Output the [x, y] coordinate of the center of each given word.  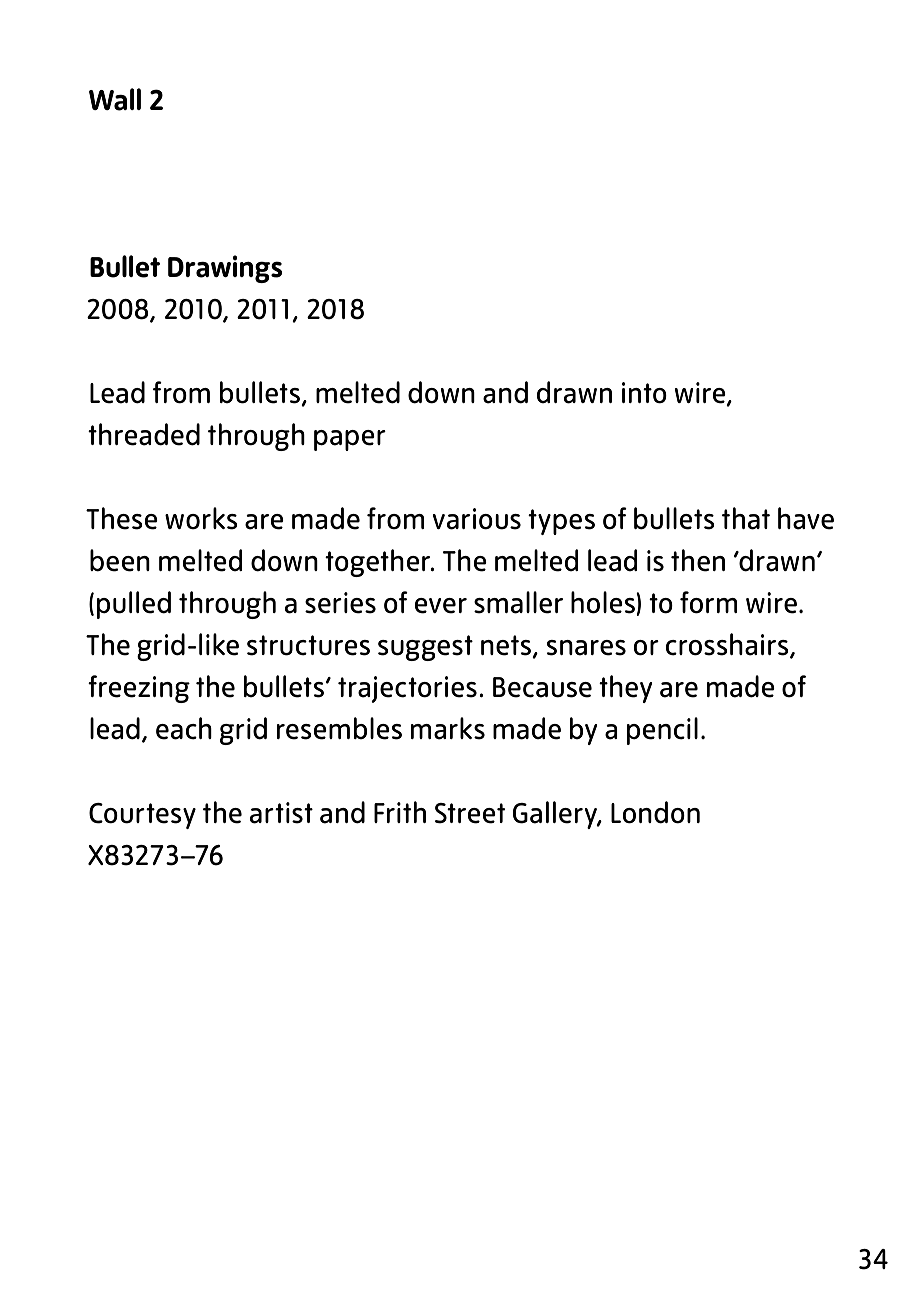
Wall [115, 99]
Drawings [225, 269]
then [698, 560]
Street [470, 813]
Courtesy [142, 816]
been [120, 560]
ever [441, 606]
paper [350, 440]
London [655, 812]
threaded [144, 434]
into [644, 393]
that [746, 518]
